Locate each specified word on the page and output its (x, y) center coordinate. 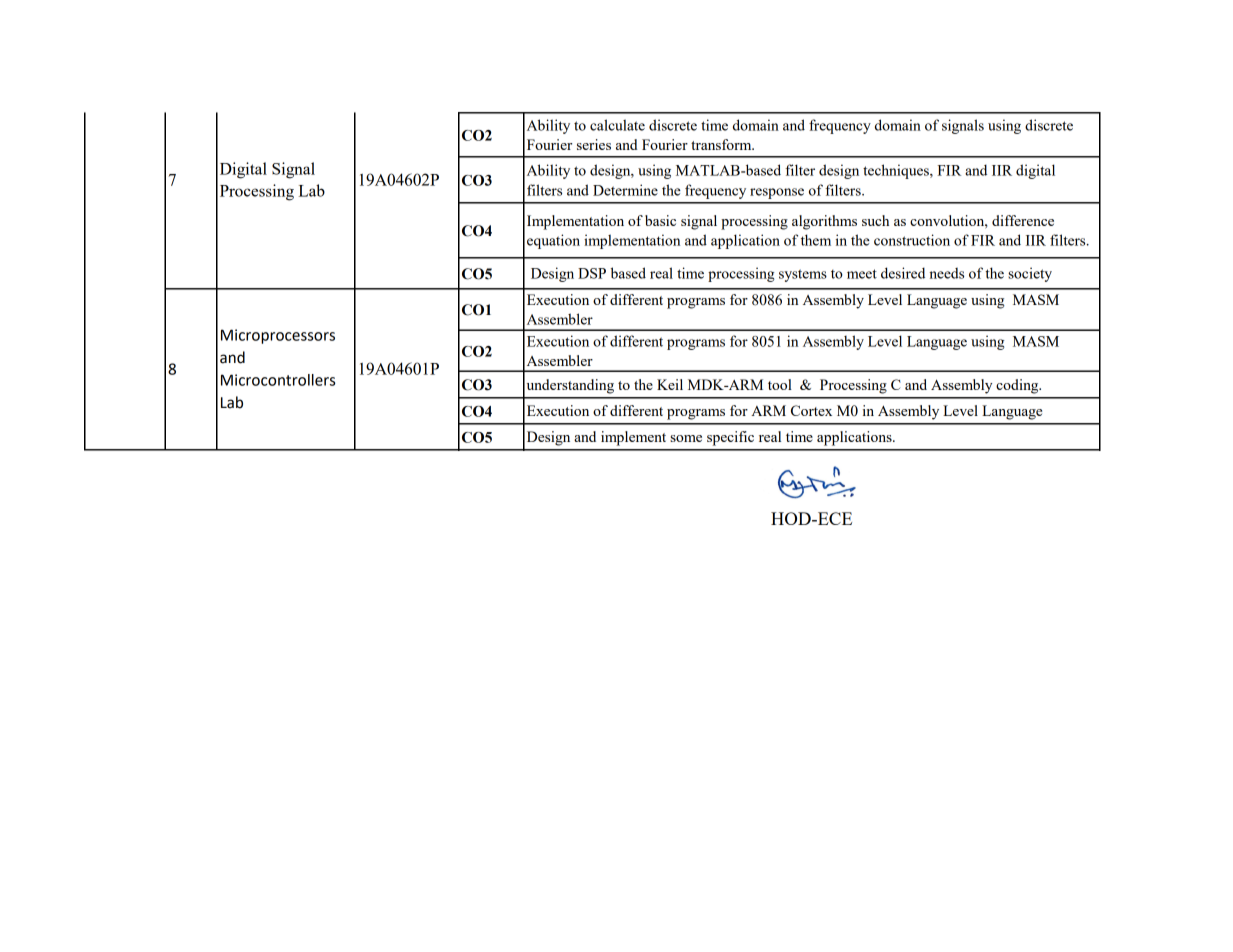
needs (946, 273)
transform (722, 144)
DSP (592, 273)
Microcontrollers (278, 380)
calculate (617, 125)
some (686, 438)
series (594, 144)
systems (803, 275)
